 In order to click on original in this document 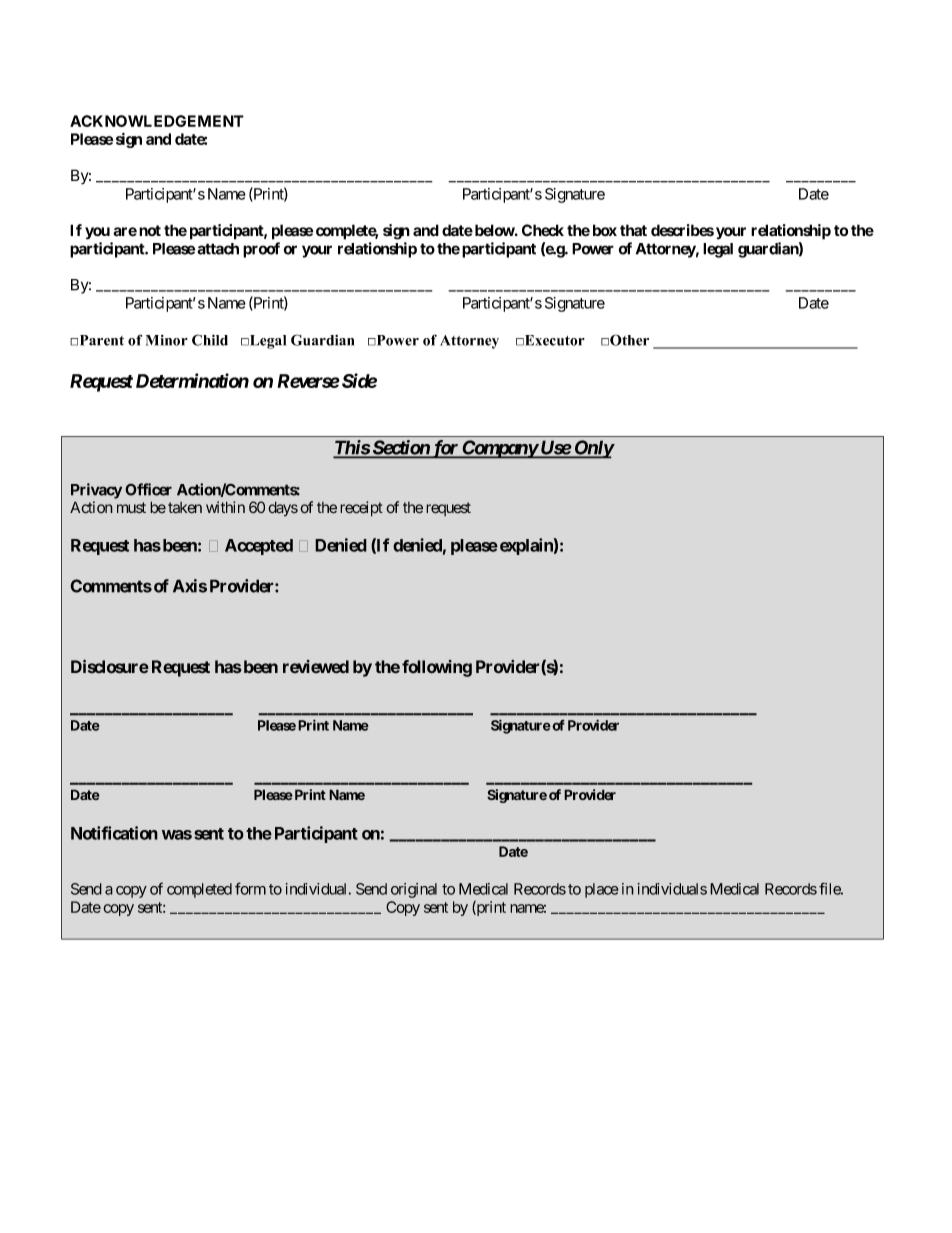, I will do `click(414, 890)`.
